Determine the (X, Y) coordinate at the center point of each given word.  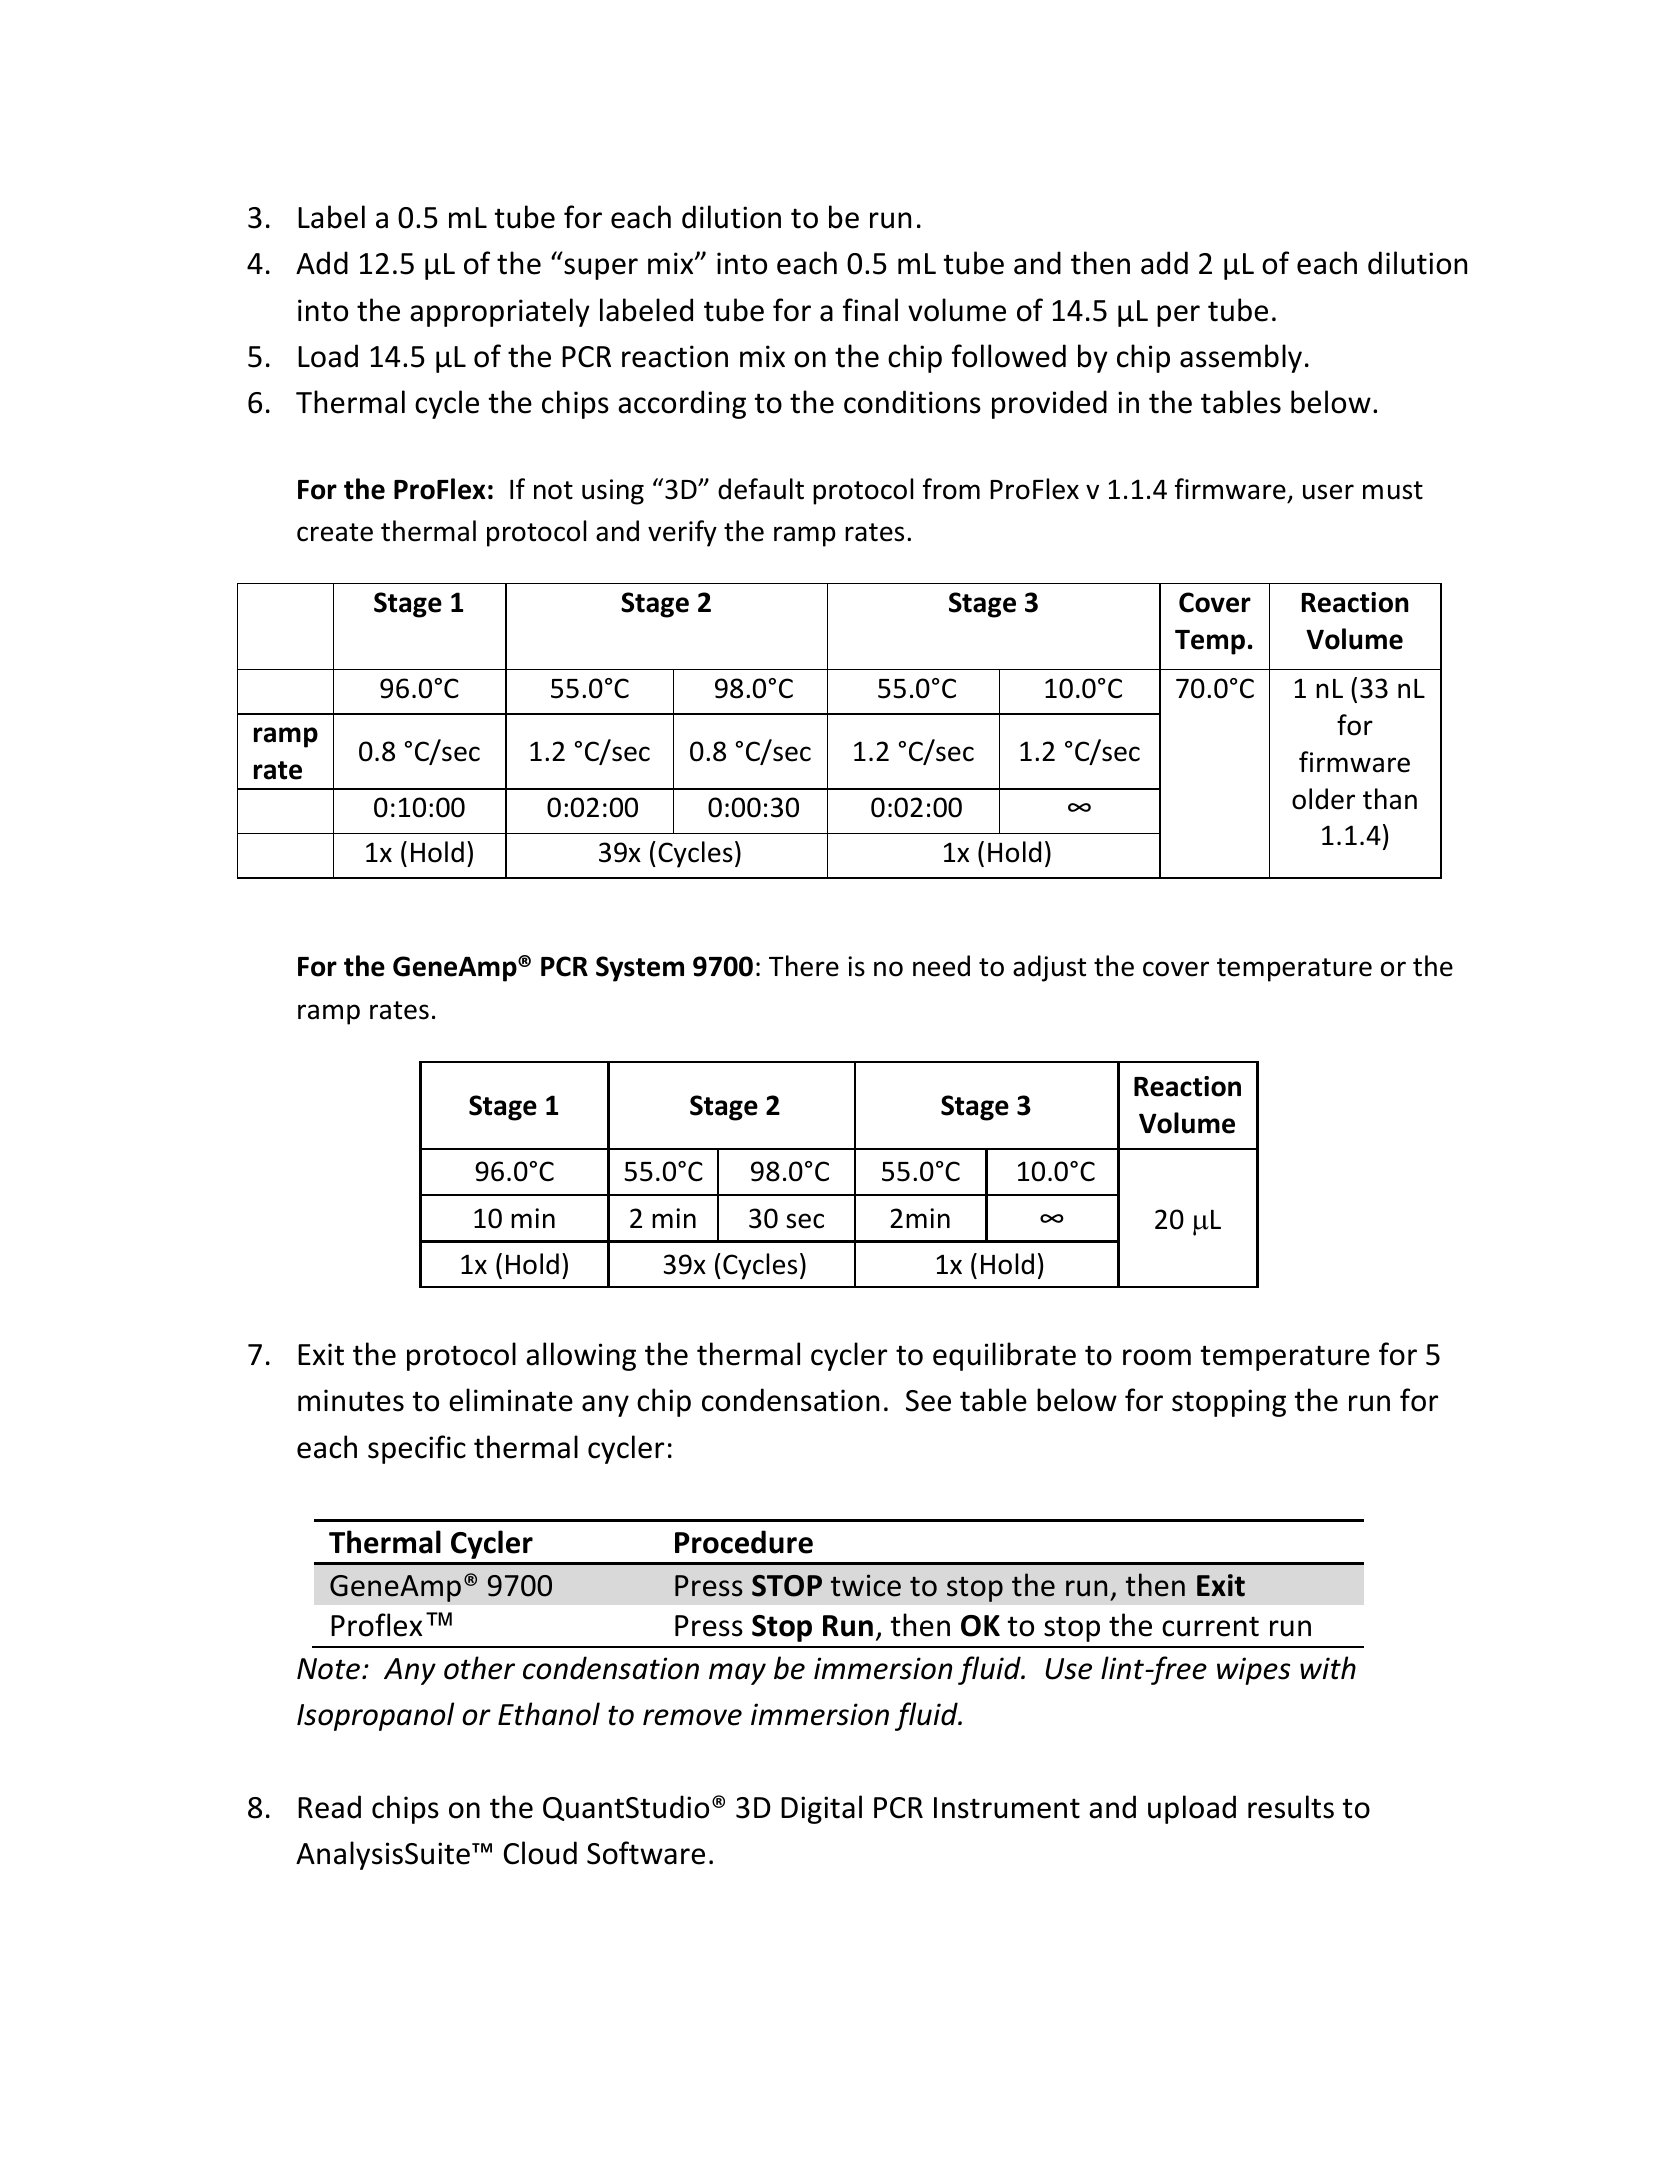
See (928, 1401)
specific (417, 1449)
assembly (1241, 358)
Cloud (540, 1853)
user (1328, 492)
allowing (581, 1356)
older (1323, 799)
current (1210, 1626)
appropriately (500, 312)
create (335, 532)
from (951, 489)
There (804, 966)
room (1157, 1357)
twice (866, 1585)
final (870, 310)
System (640, 969)
